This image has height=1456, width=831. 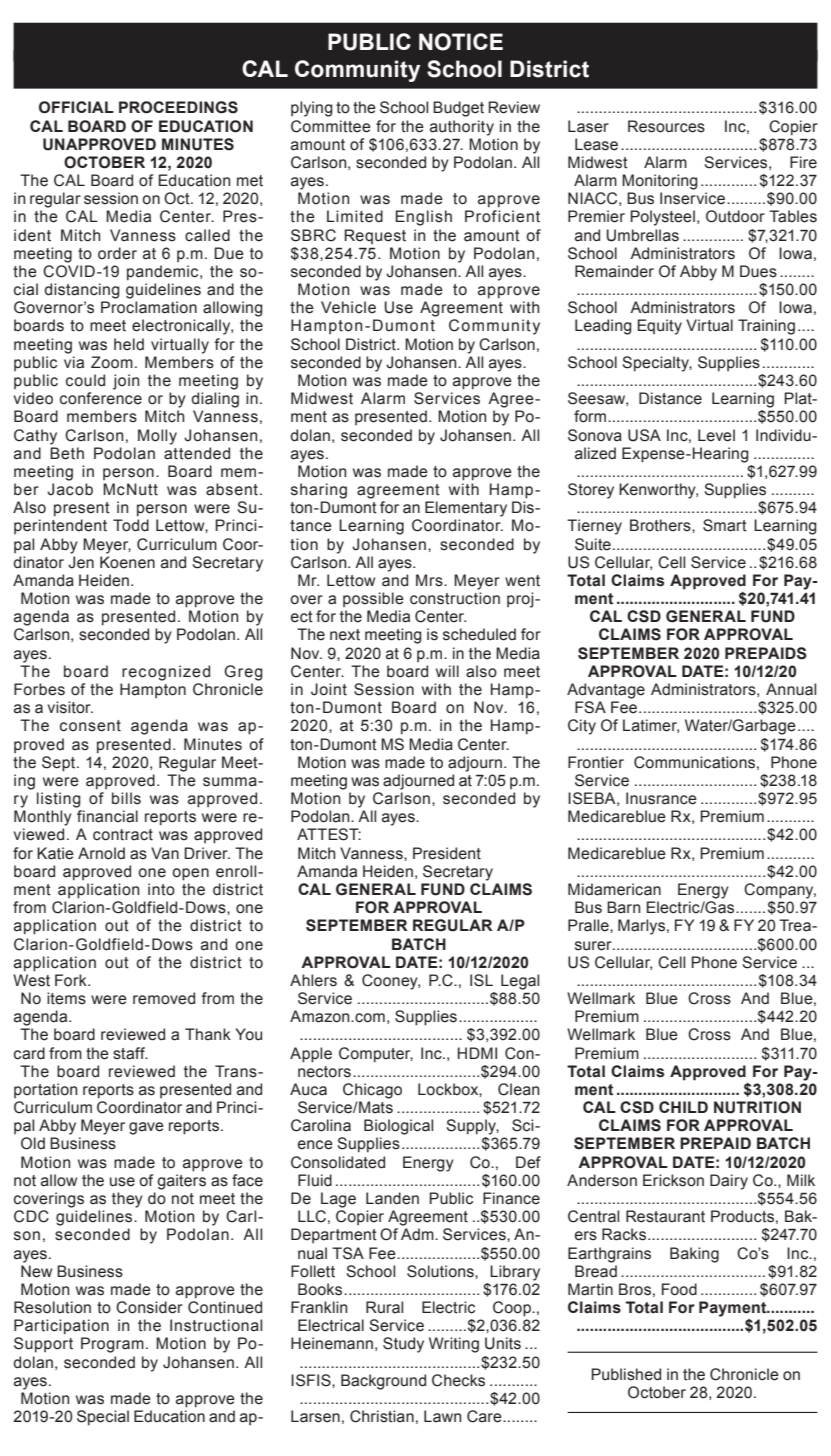 I want to click on Advantage, so click(x=606, y=691).
